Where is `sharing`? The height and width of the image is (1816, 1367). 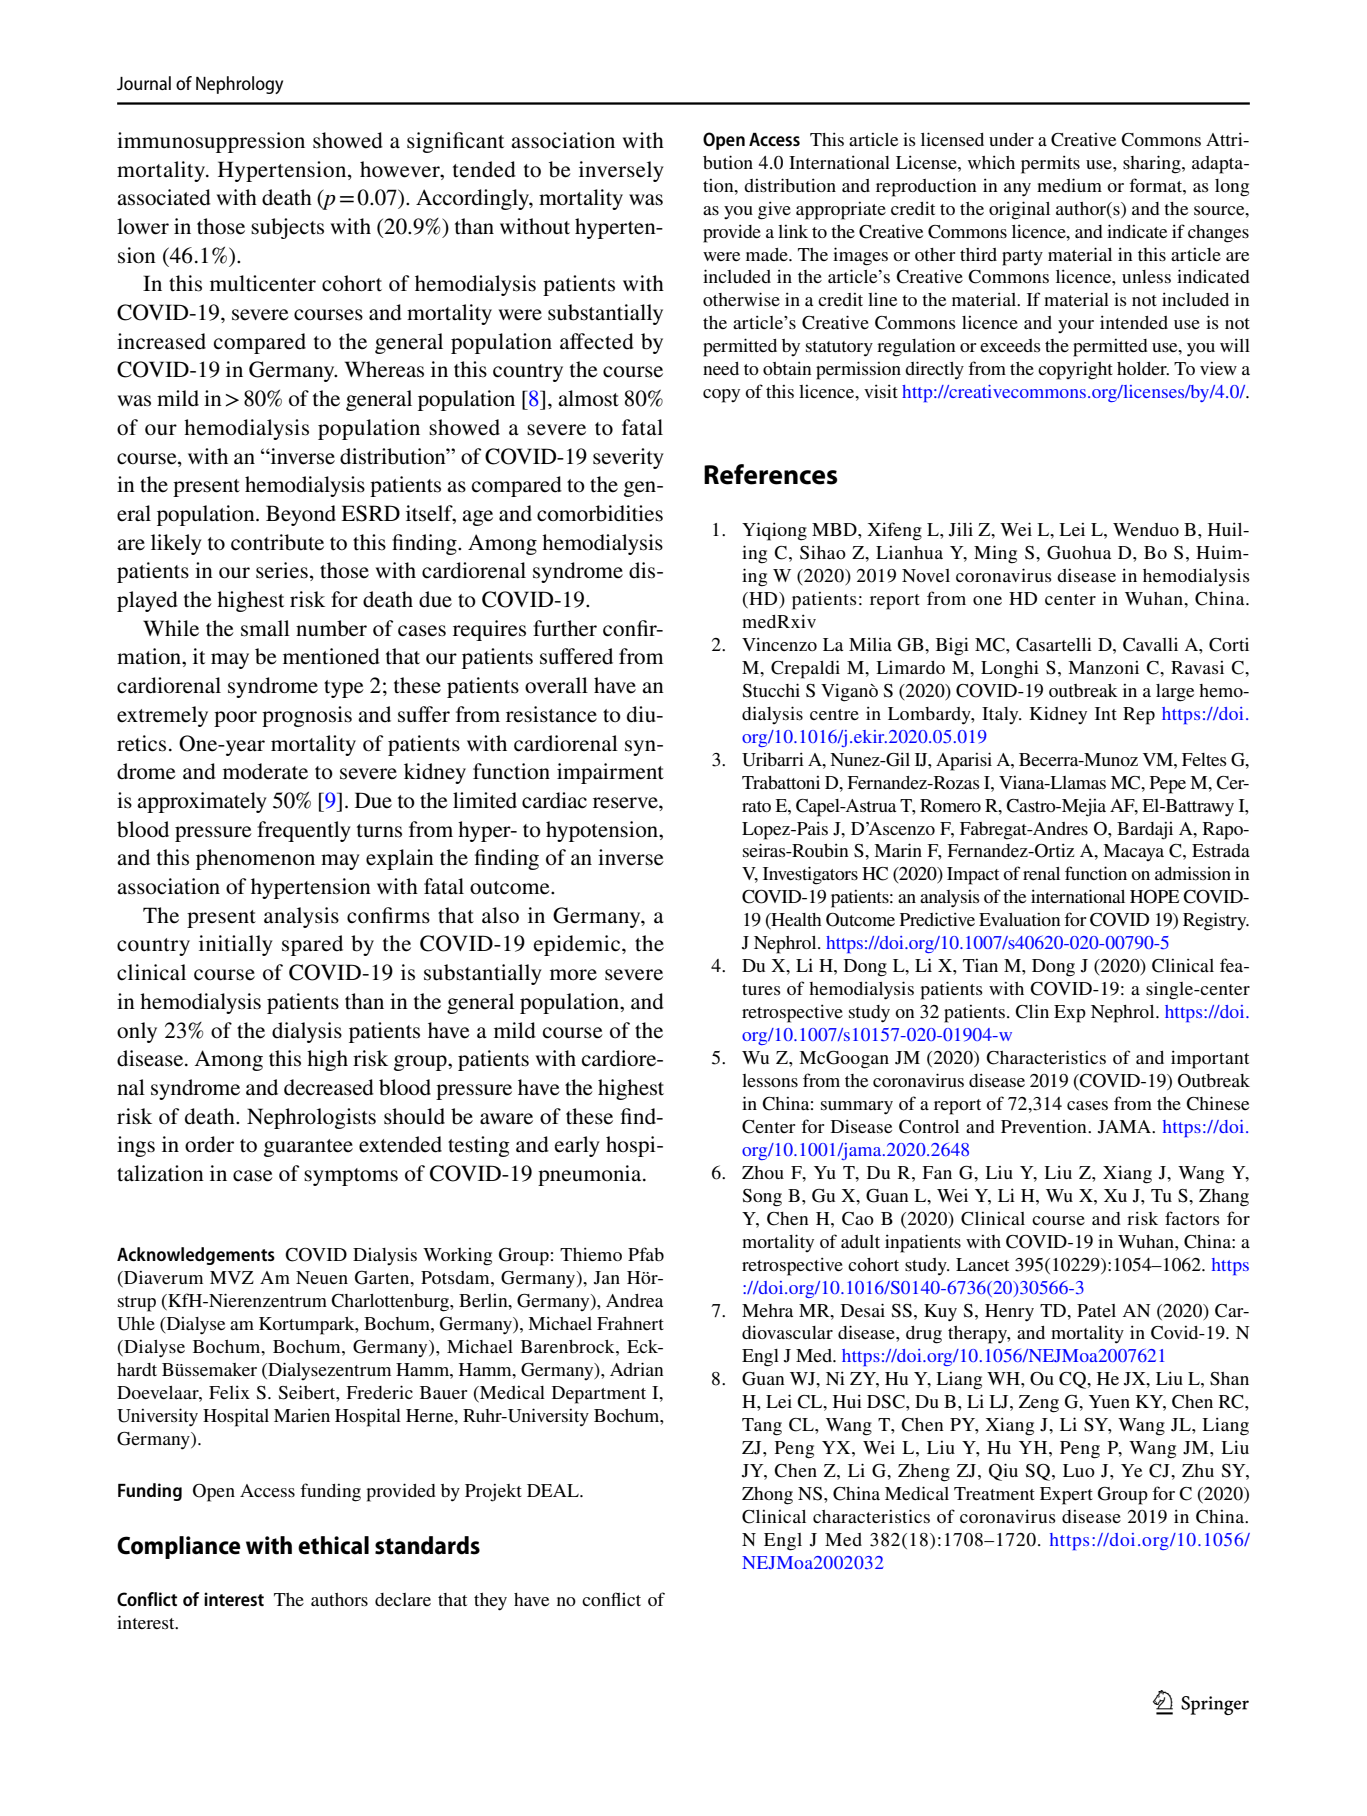 sharing is located at coordinates (1153, 164).
